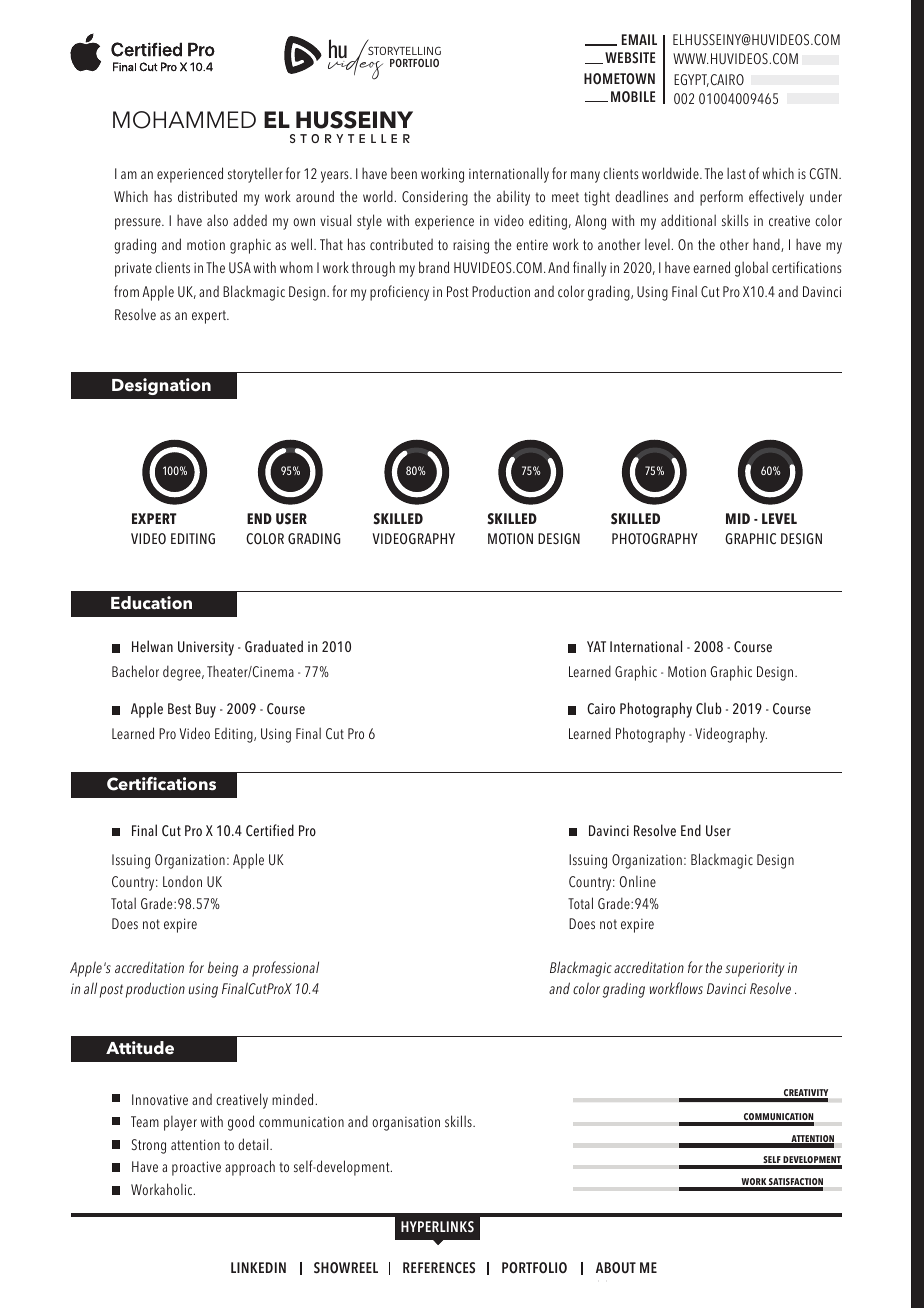  Describe the element at coordinates (596, 646) in the document. I see `YAT` at that location.
